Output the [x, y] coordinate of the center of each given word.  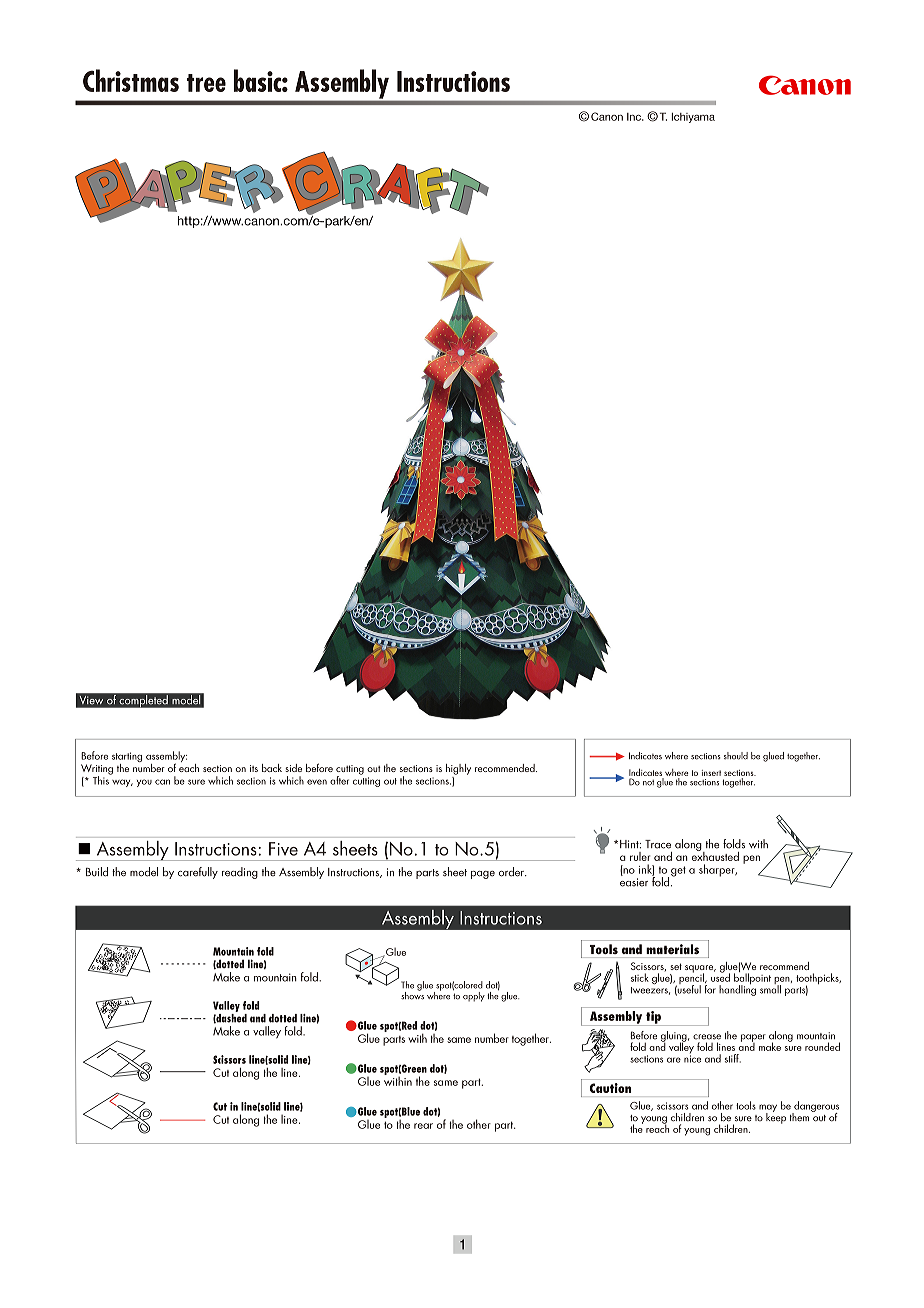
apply [474, 997]
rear [423, 1126]
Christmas [131, 80]
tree [206, 83]
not [648, 783]
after [339, 780]
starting [127, 758]
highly [458, 769]
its [254, 768]
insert [711, 773]
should [736, 756]
